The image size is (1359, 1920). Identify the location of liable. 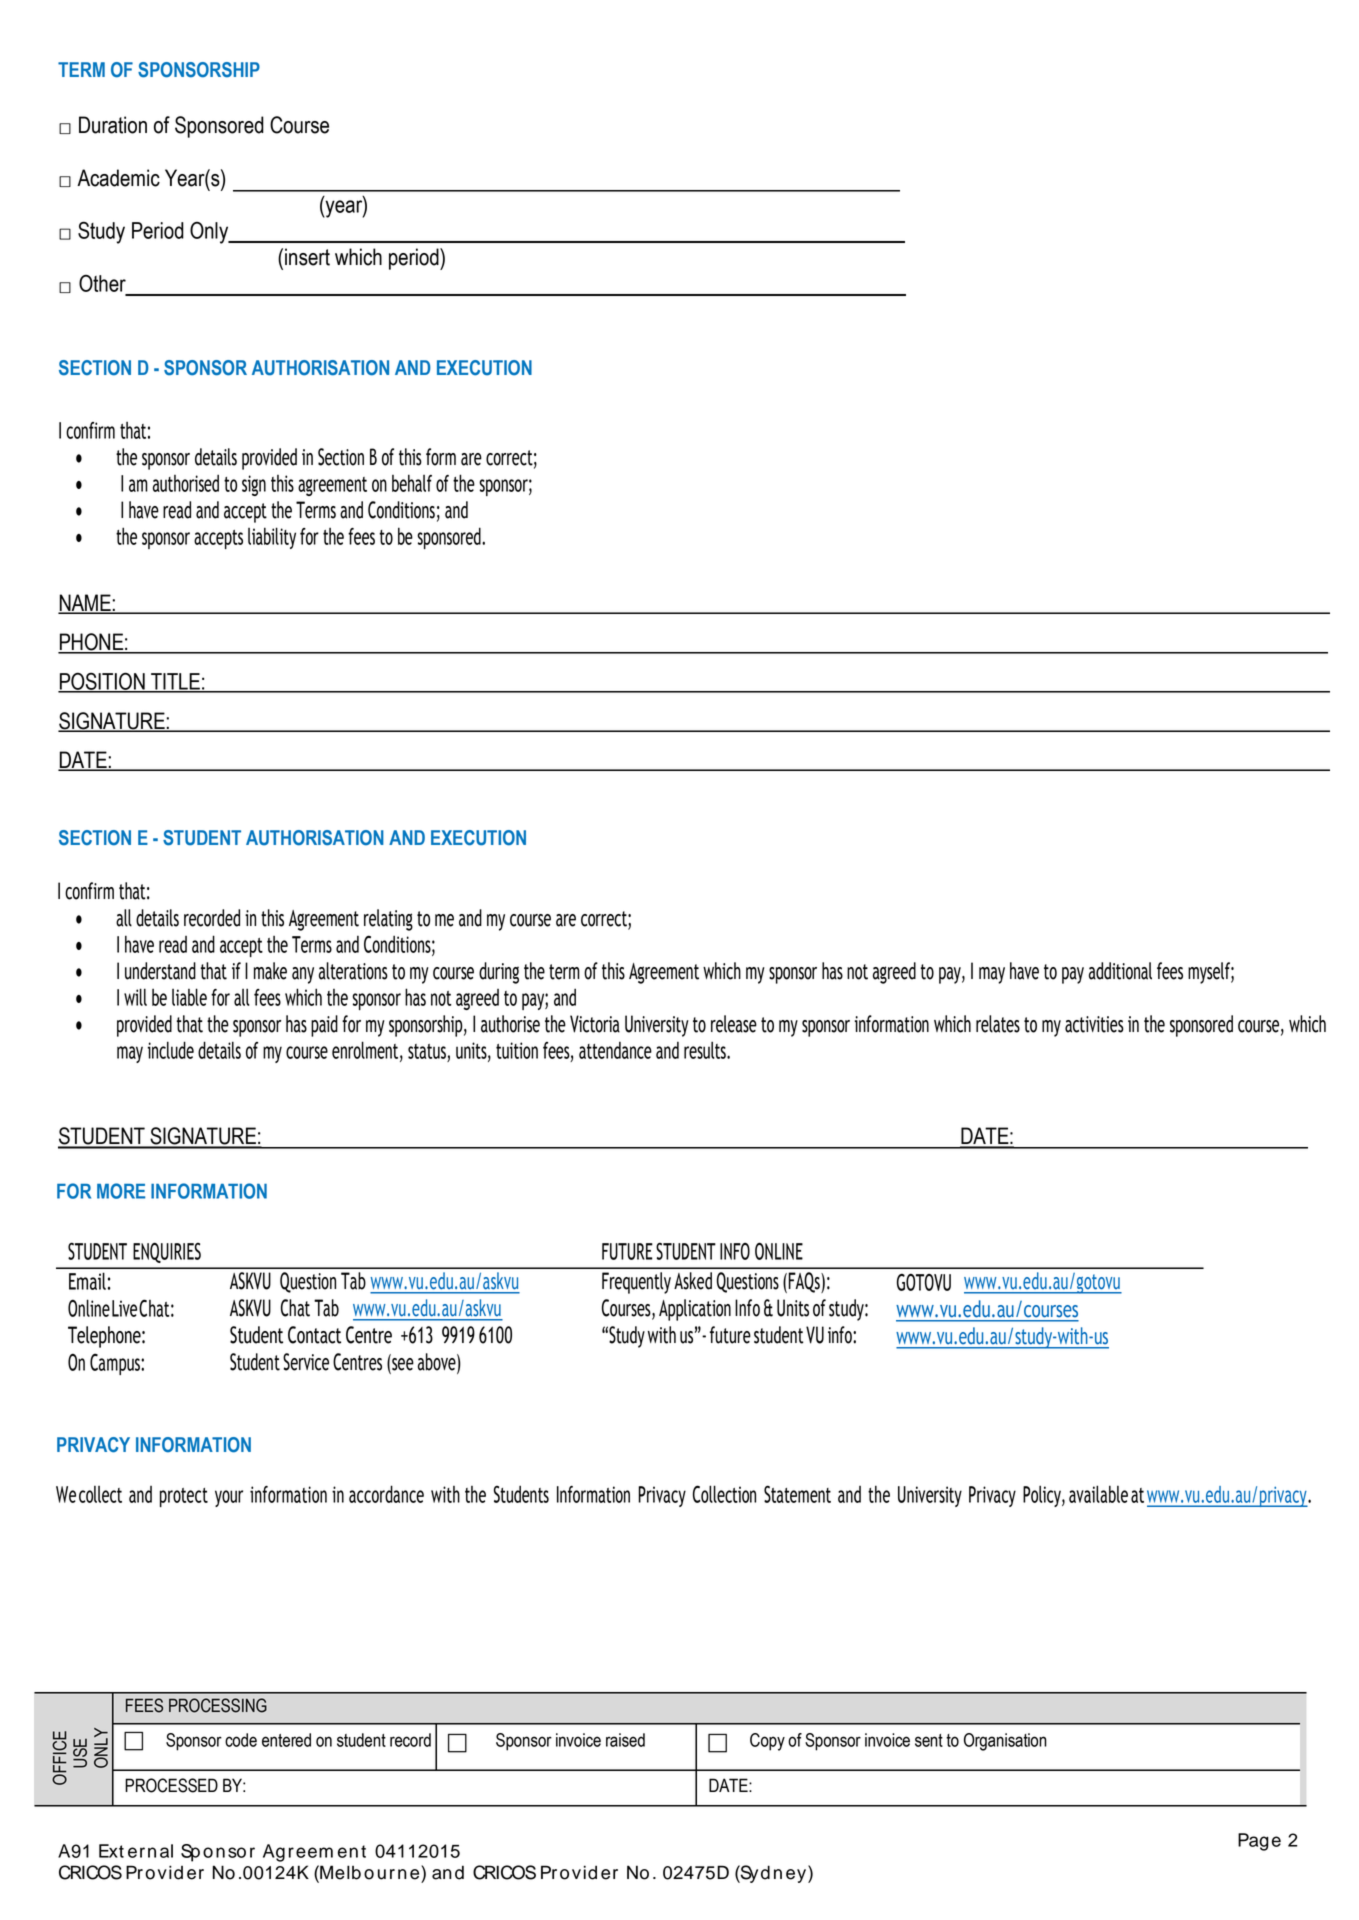
(189, 997).
